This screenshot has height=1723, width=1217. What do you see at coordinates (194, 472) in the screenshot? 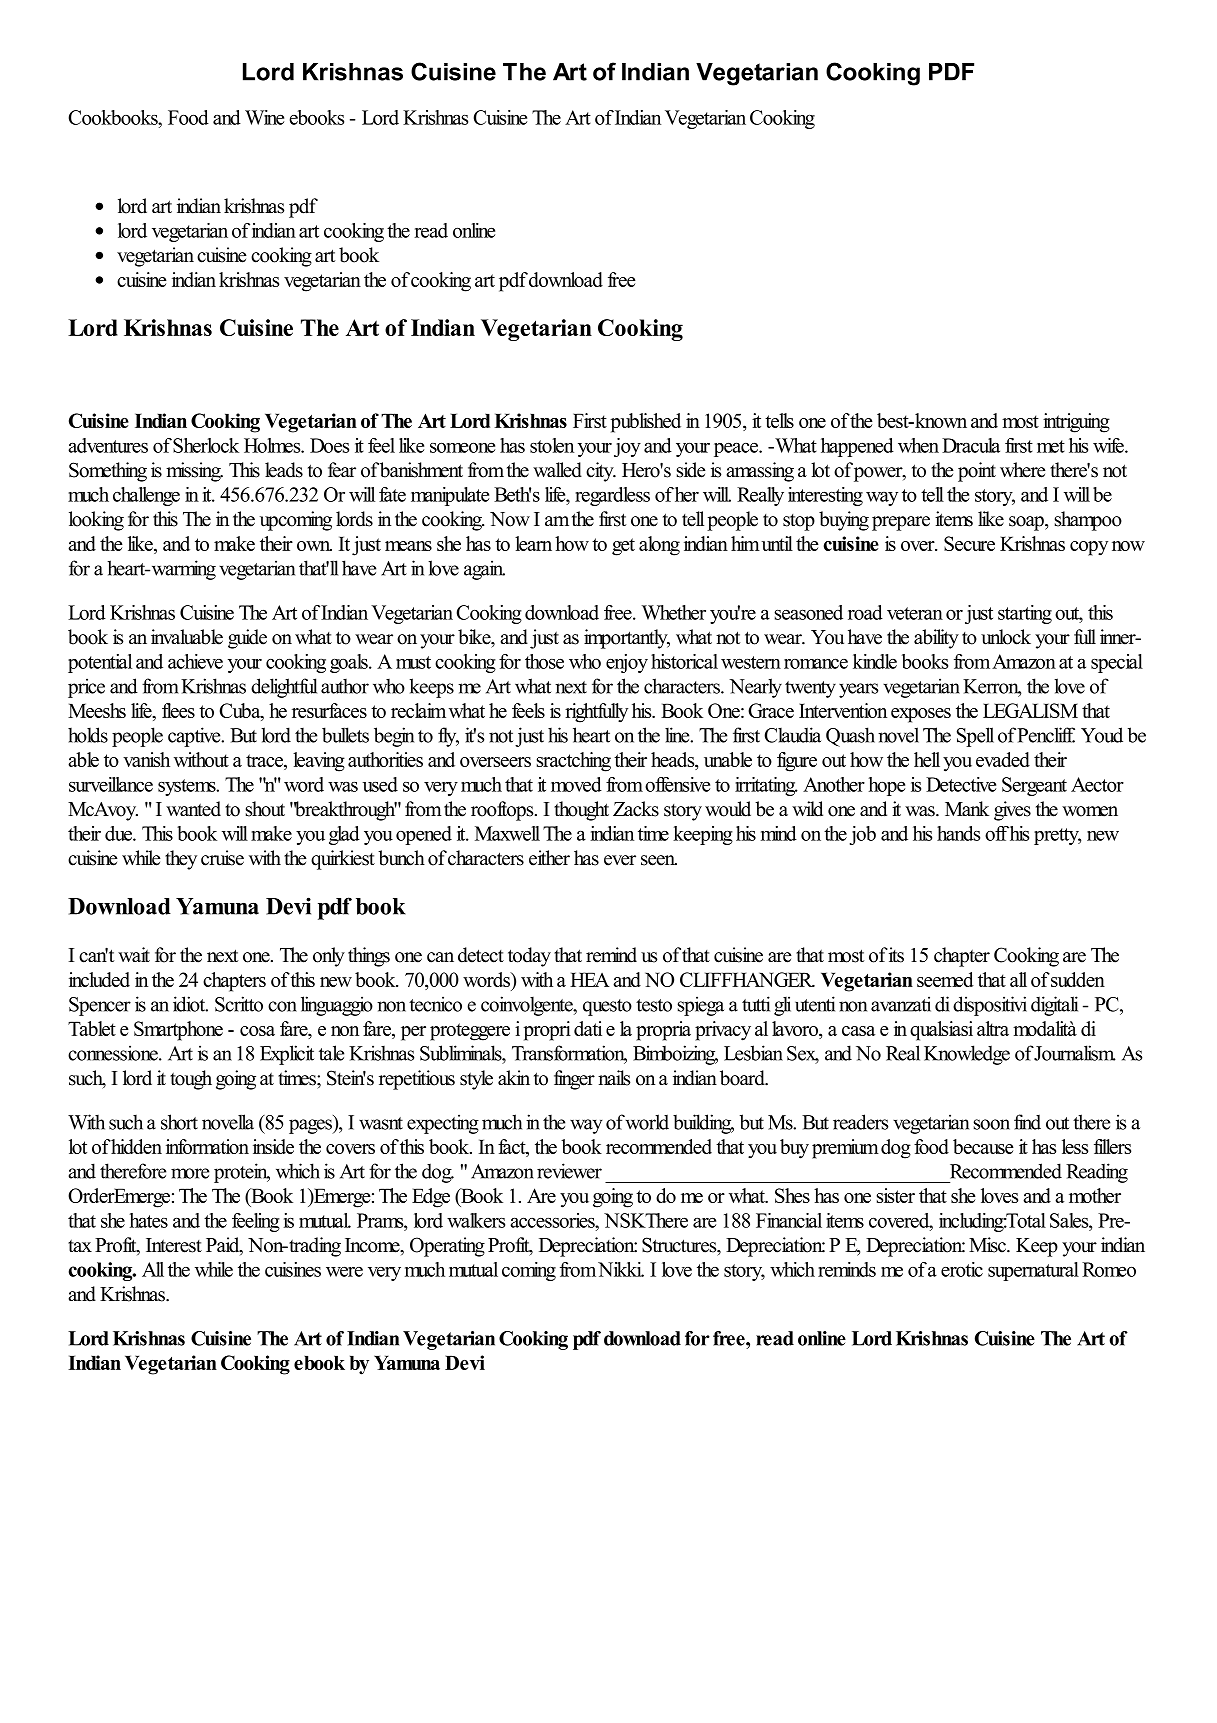
I see `missing` at bounding box center [194, 472].
